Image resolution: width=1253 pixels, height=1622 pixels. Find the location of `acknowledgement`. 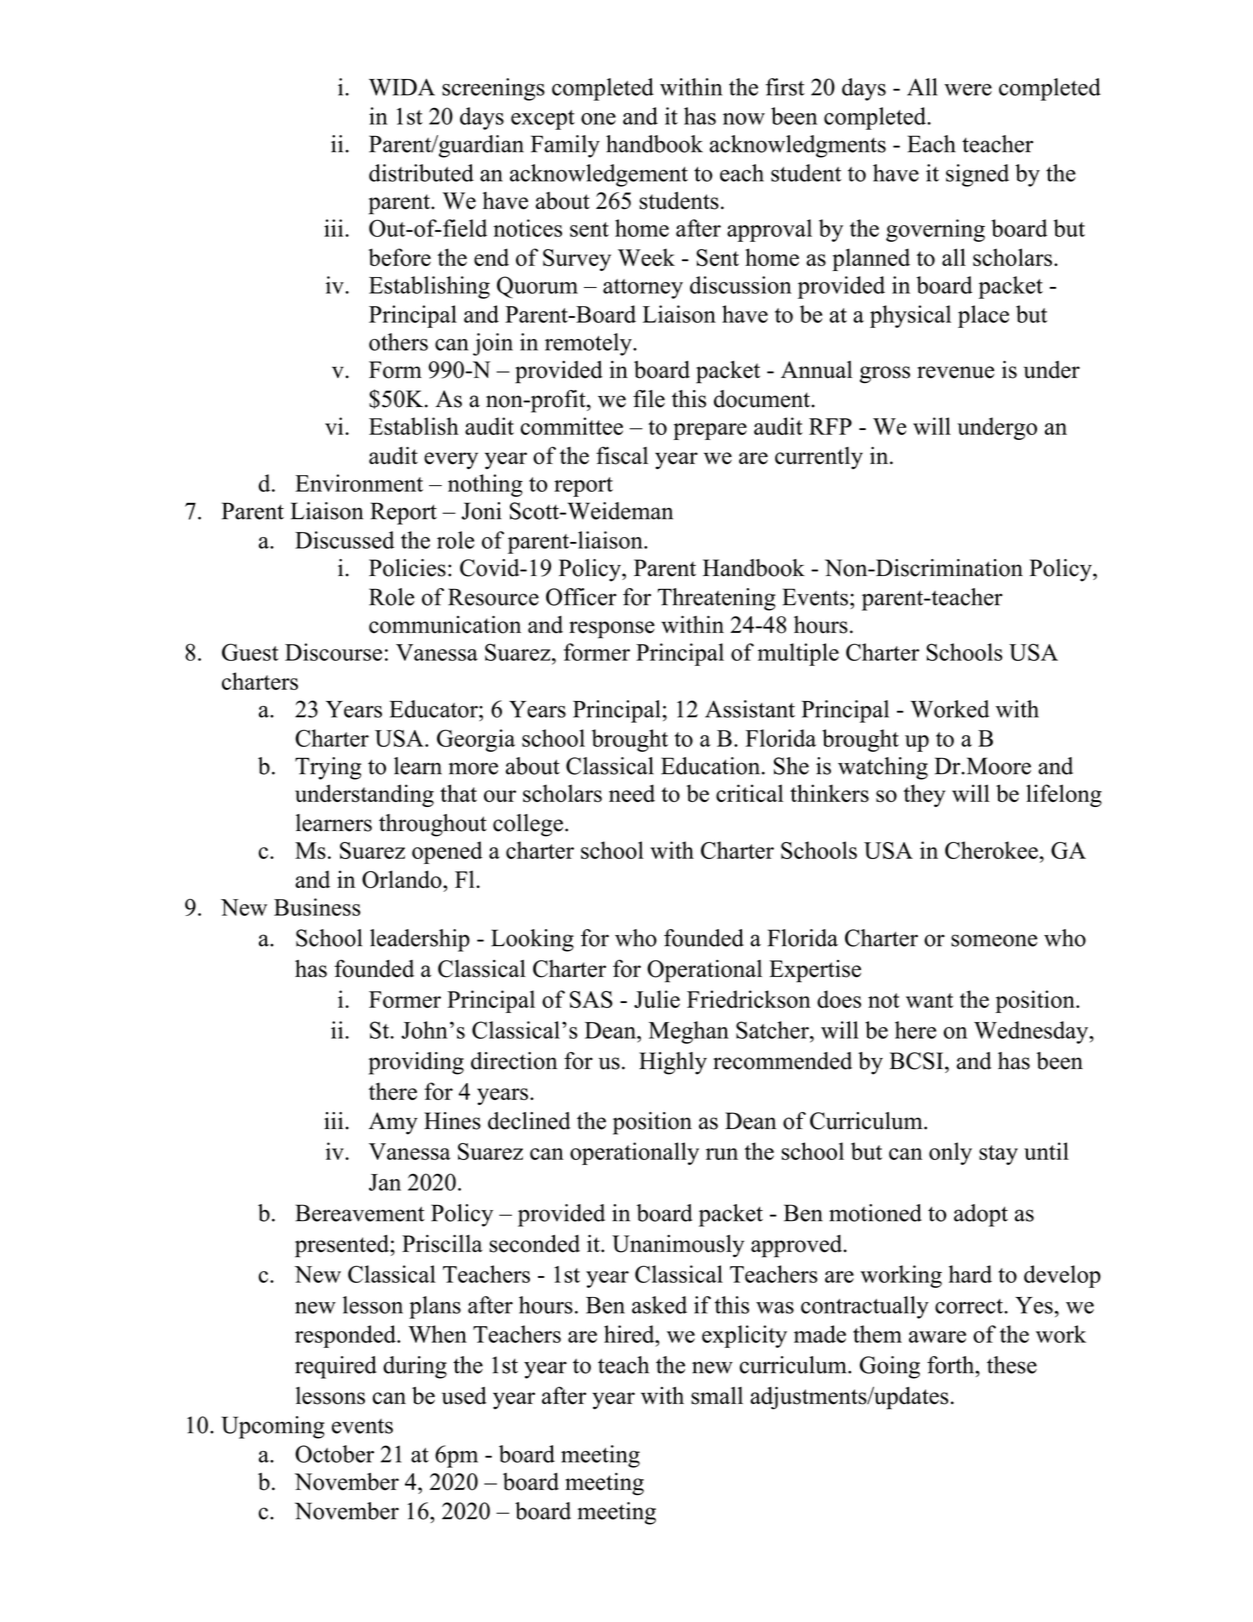

acknowledgement is located at coordinates (599, 175).
